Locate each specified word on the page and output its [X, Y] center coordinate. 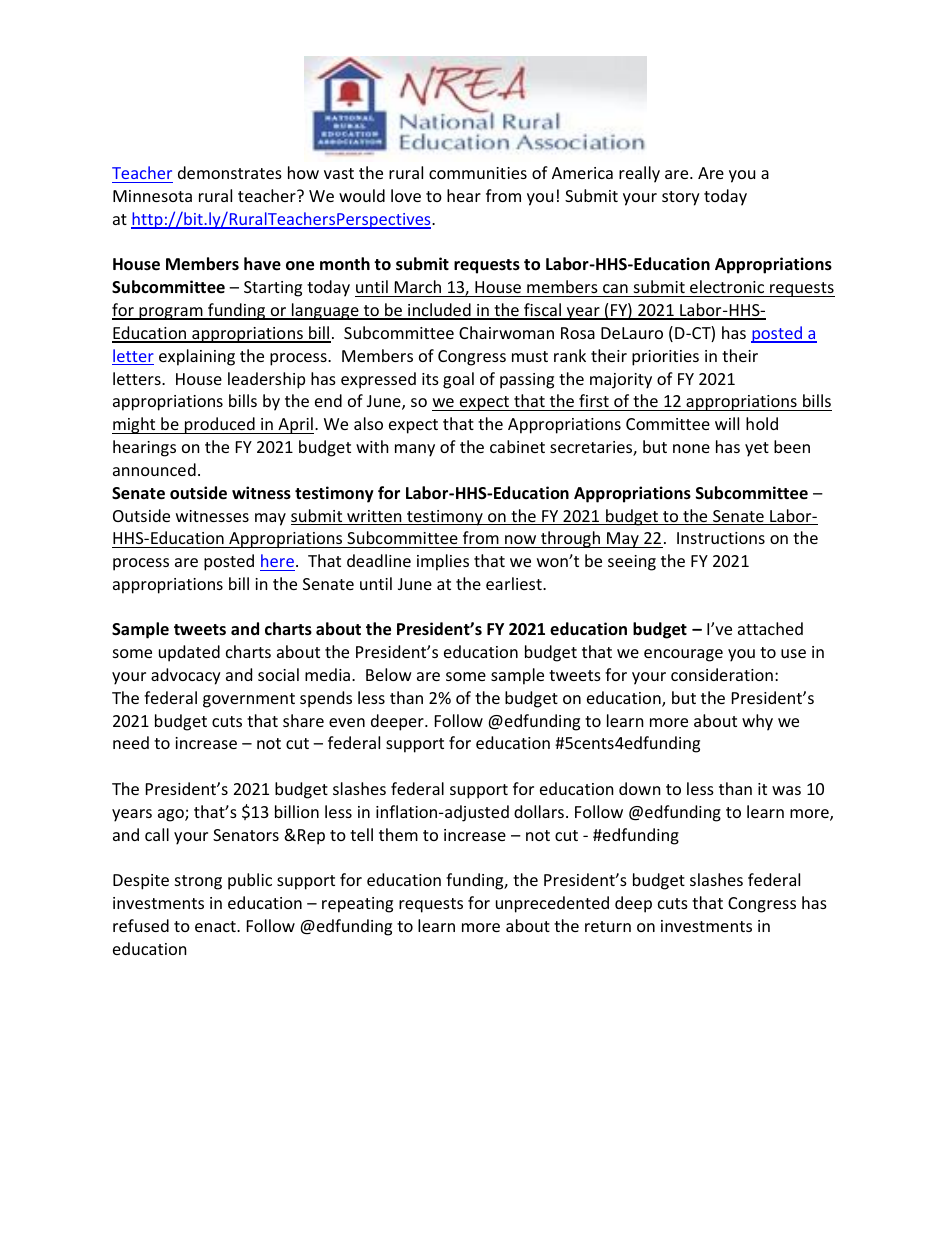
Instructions [721, 538]
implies [443, 562]
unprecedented [552, 904]
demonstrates [230, 172]
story [681, 198]
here [277, 560]
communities [478, 173]
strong [198, 882]
